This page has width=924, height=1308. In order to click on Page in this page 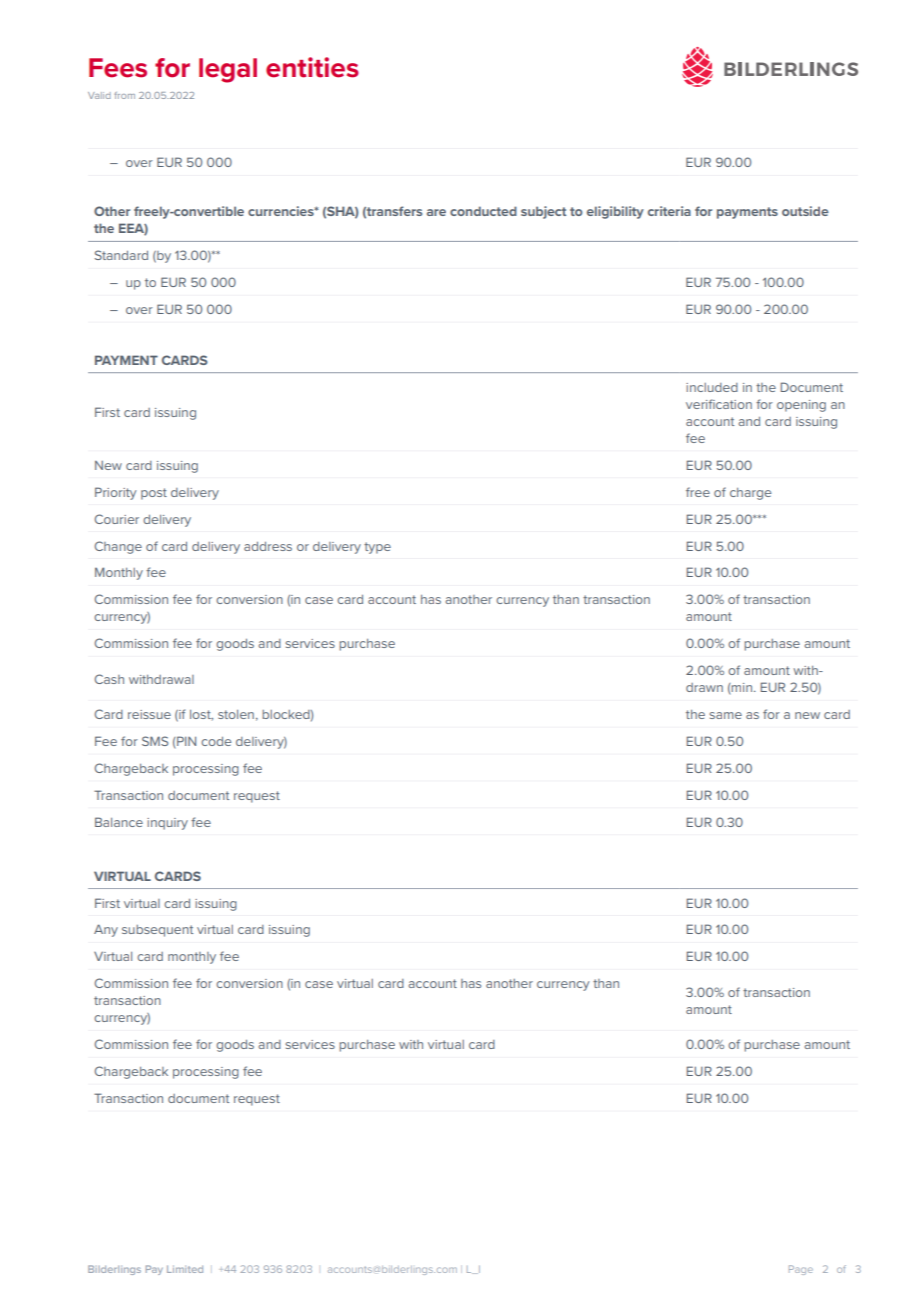, I will do `click(801, 1270)`.
